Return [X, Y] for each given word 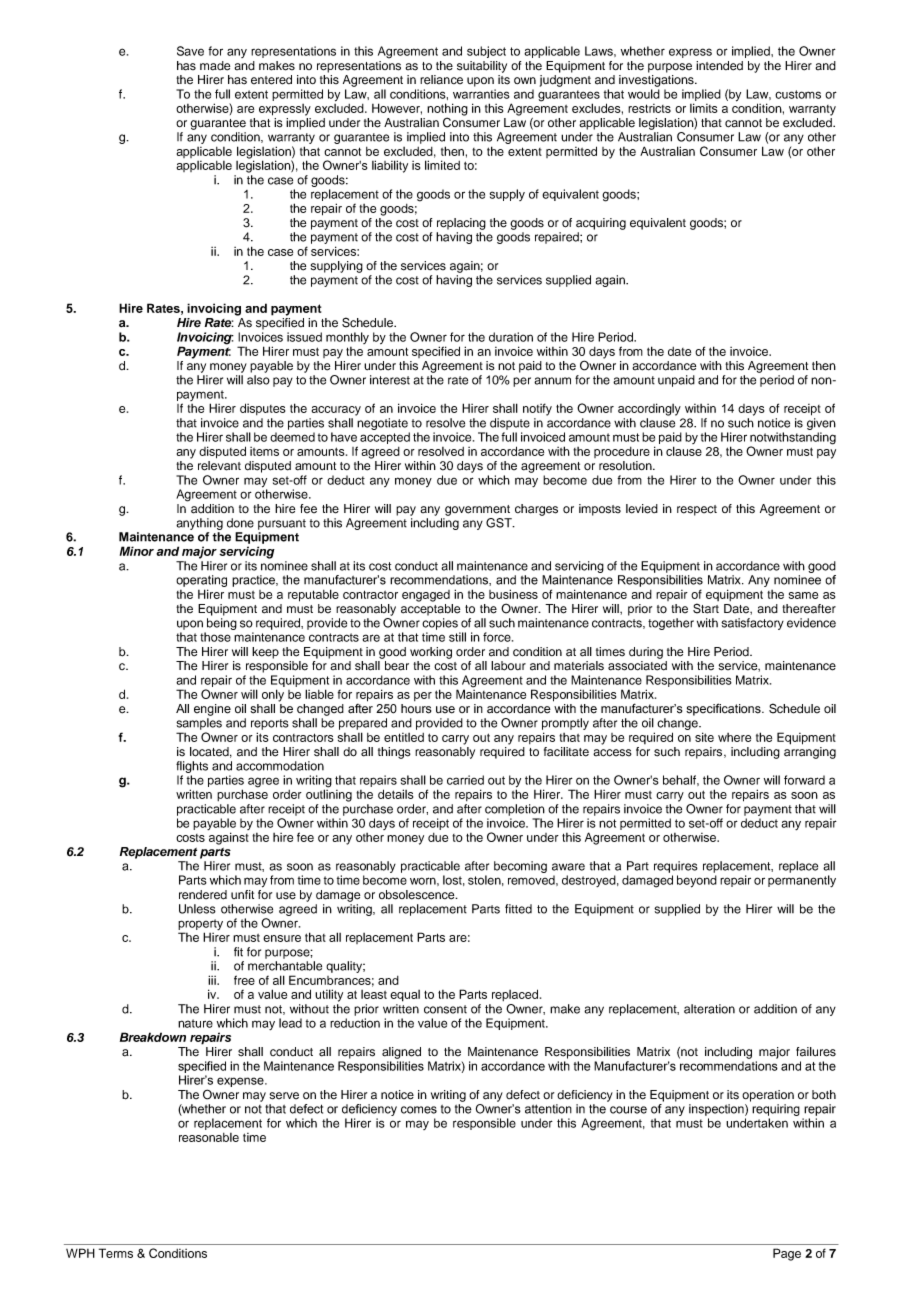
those [215, 637]
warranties [481, 94]
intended [719, 66]
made [215, 66]
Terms [116, 1253]
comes [419, 1110]
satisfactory [752, 624]
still [457, 637]
